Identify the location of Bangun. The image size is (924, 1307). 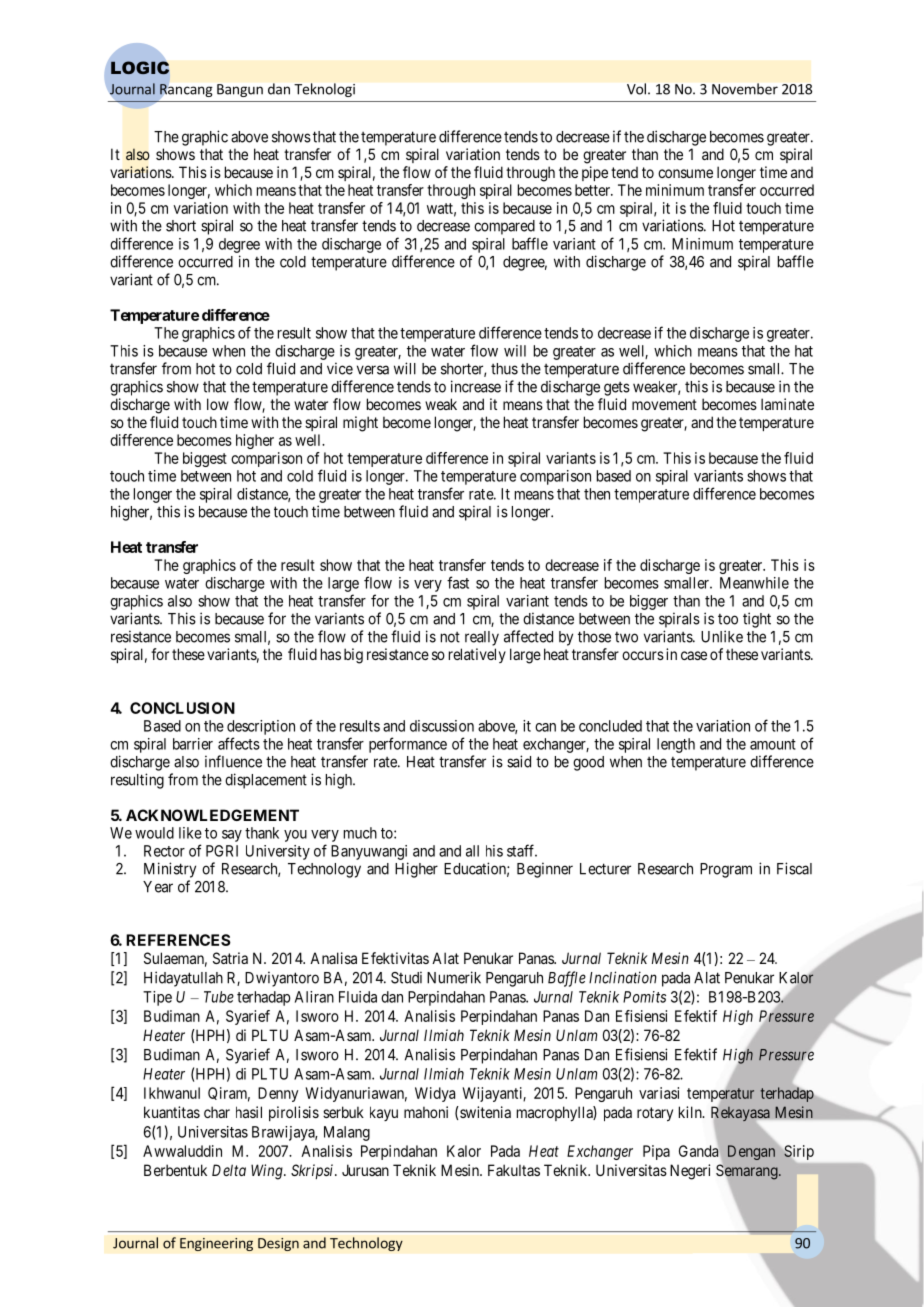
(240, 90).
